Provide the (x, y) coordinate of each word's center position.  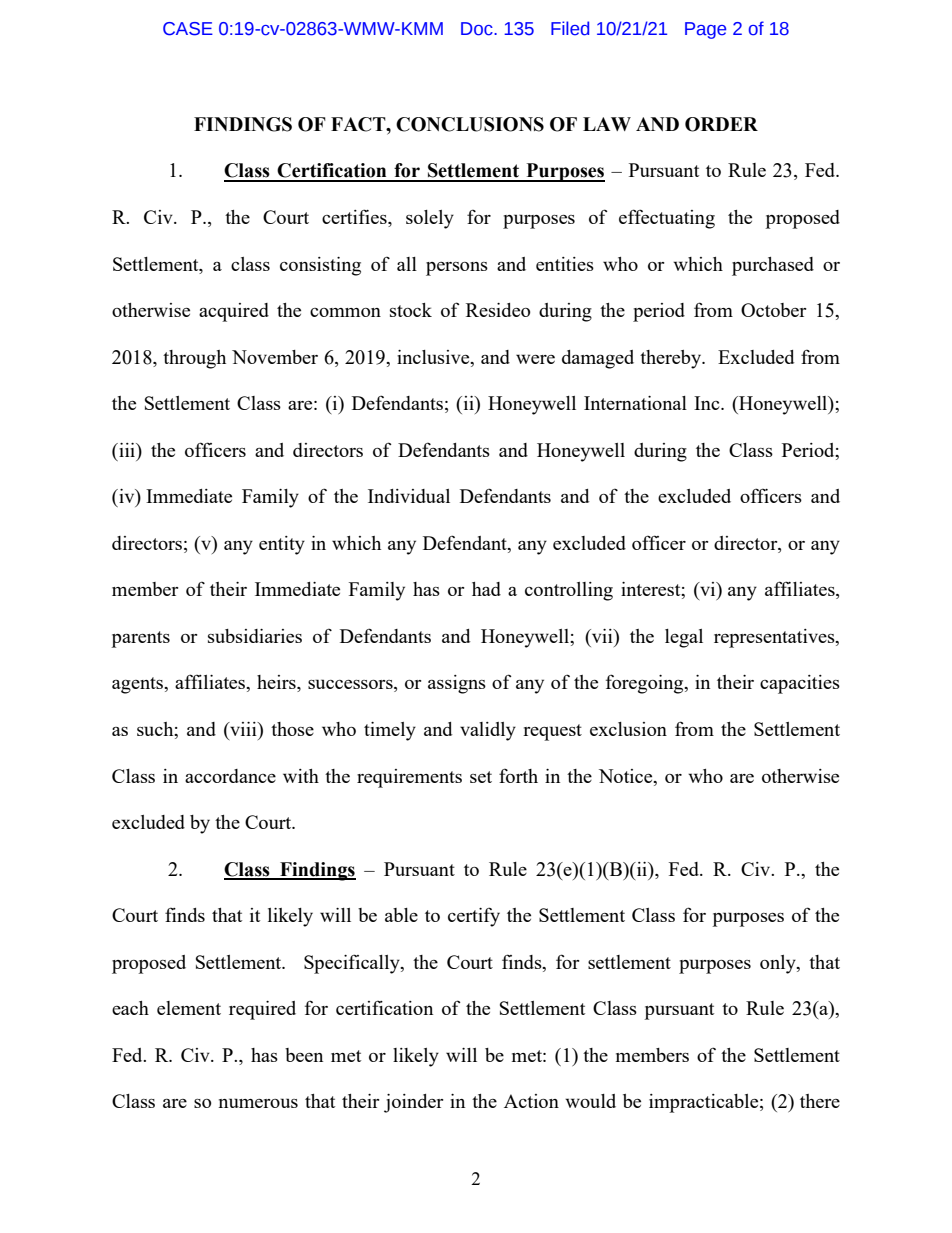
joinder (414, 1103)
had (486, 589)
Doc (478, 29)
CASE (188, 29)
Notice (627, 776)
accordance (230, 776)
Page (705, 30)
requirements (409, 778)
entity (282, 545)
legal (684, 638)
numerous (258, 1103)
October (774, 310)
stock (411, 310)
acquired (234, 312)
